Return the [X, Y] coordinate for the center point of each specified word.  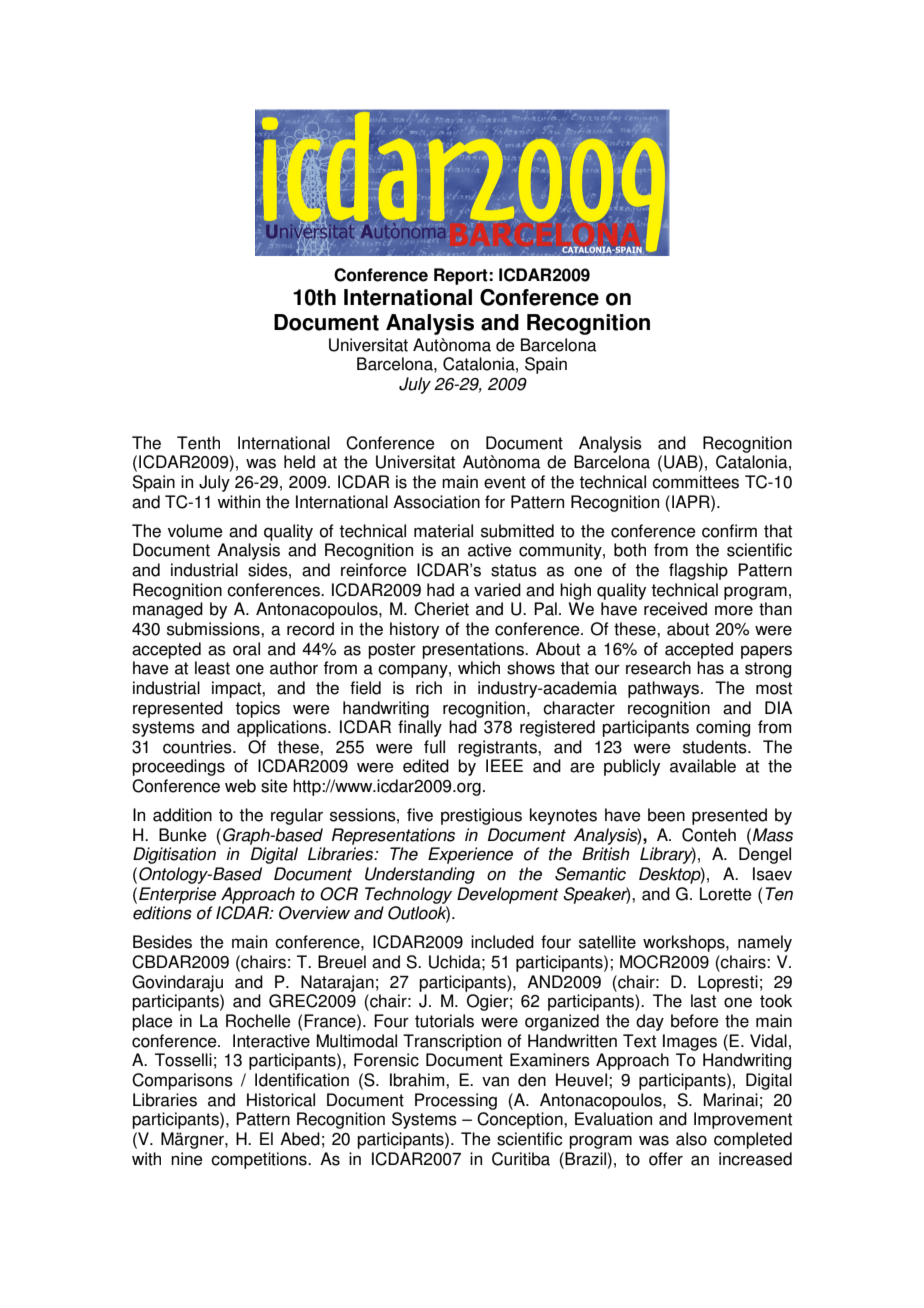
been [666, 815]
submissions [214, 629]
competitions [260, 1160]
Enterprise [177, 895]
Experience [470, 855]
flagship [698, 571]
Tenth [198, 443]
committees [695, 482]
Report [461, 276]
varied [497, 590]
